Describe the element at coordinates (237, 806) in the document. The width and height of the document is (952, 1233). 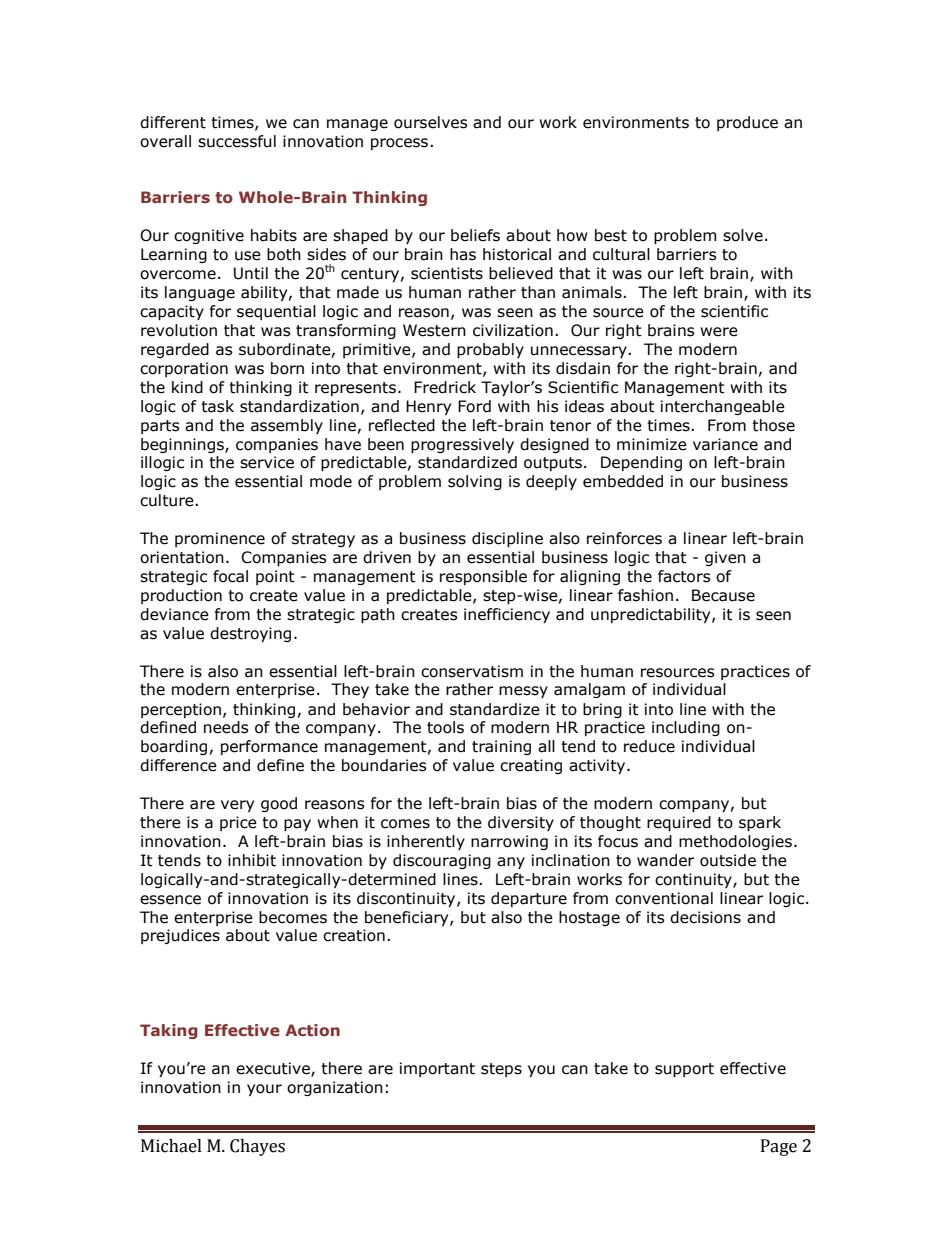
I see `very` at that location.
